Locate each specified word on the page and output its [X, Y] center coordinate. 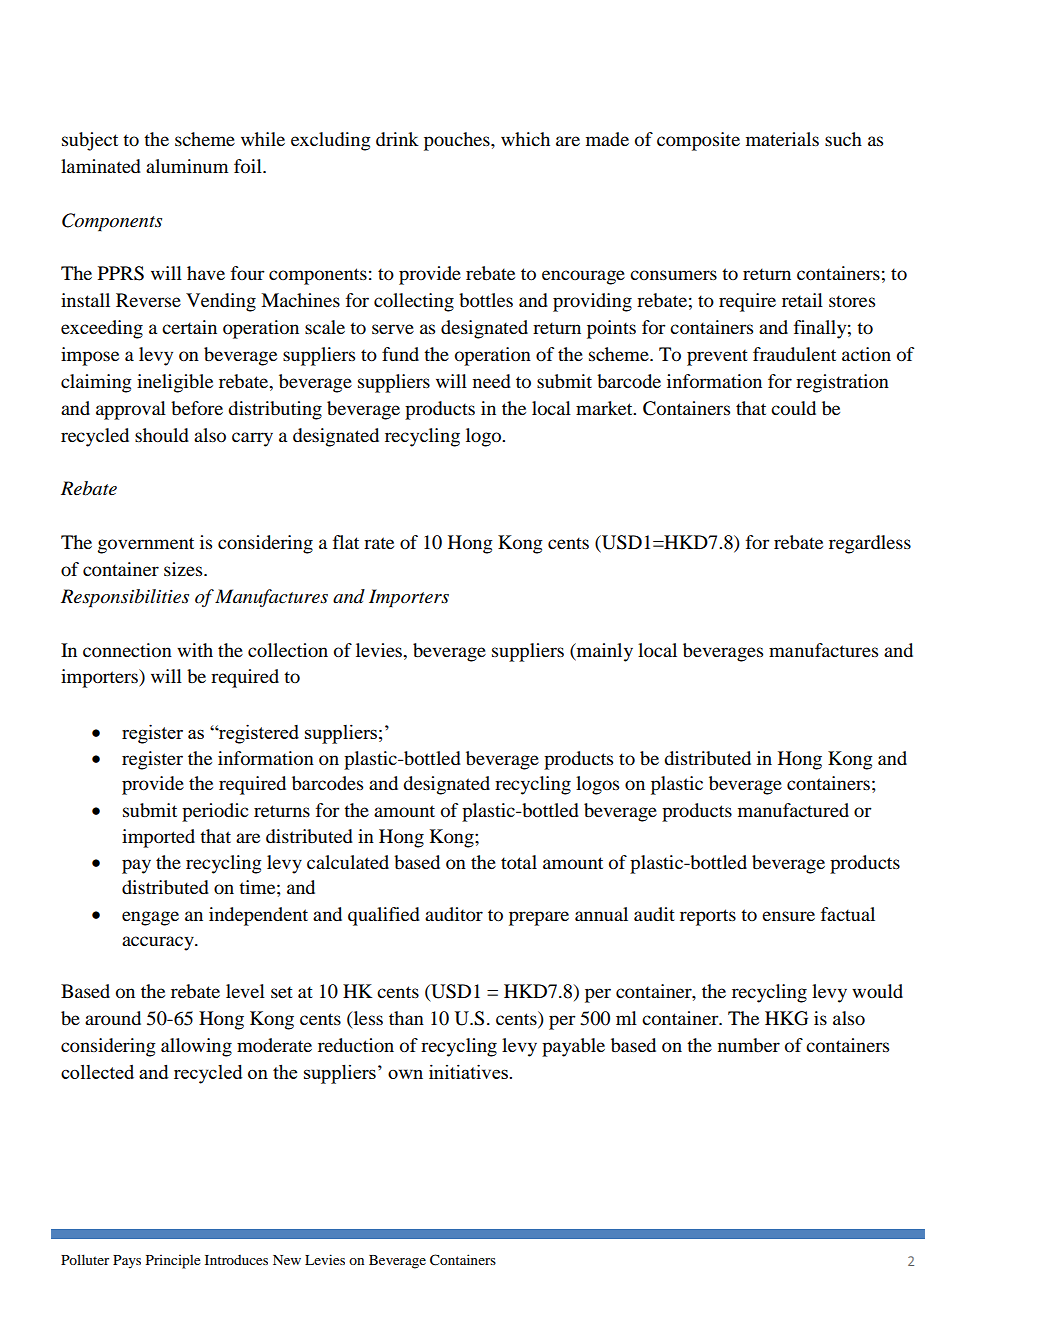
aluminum [187, 166]
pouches [458, 141]
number [749, 1045]
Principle [173, 1261]
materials [782, 139]
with [195, 650]
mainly [604, 652]
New [287, 1260]
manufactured [793, 810]
